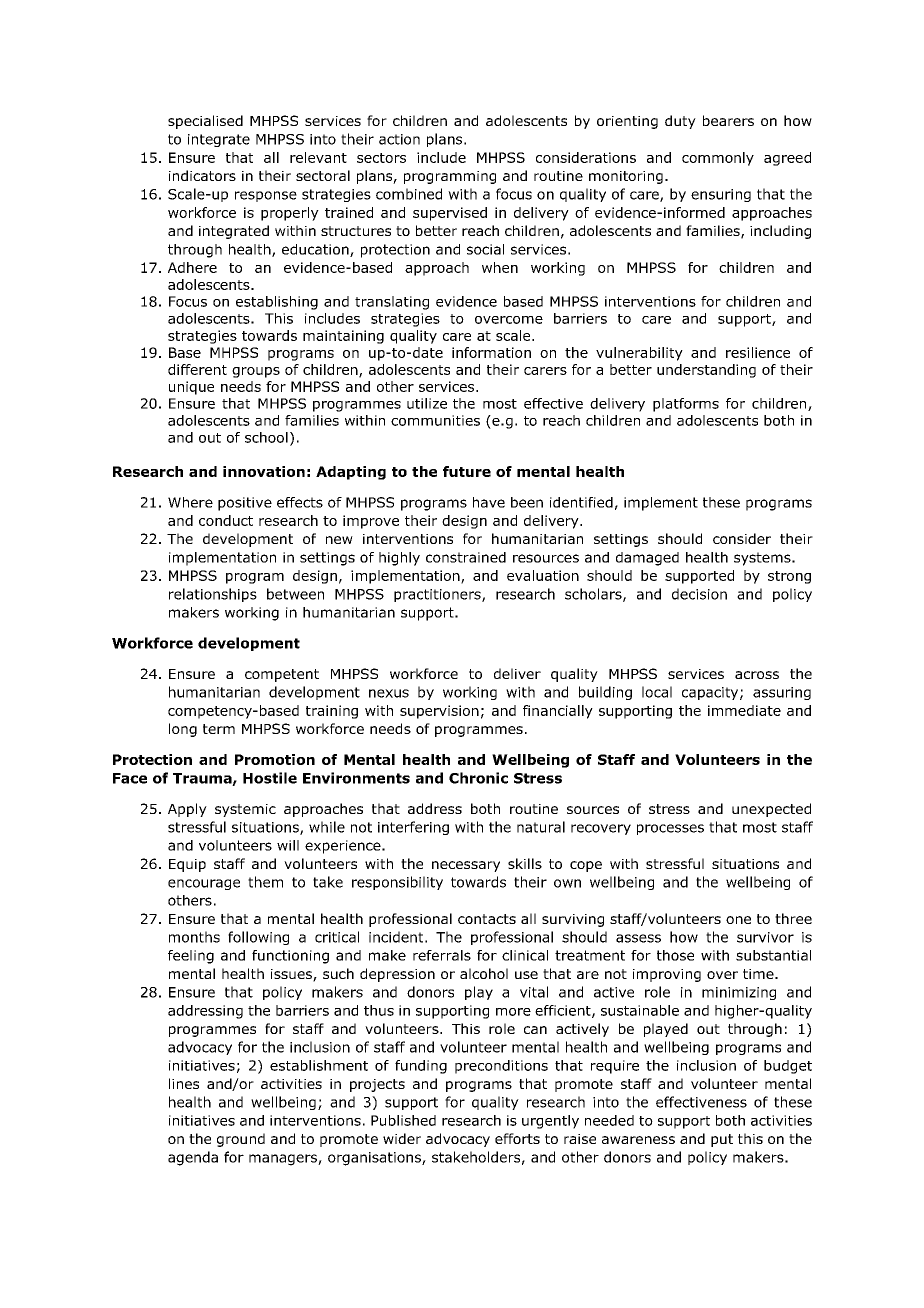 Image resolution: width=924 pixels, height=1308 pixels. What do you see at coordinates (241, 1140) in the screenshot?
I see `ground` at bounding box center [241, 1140].
